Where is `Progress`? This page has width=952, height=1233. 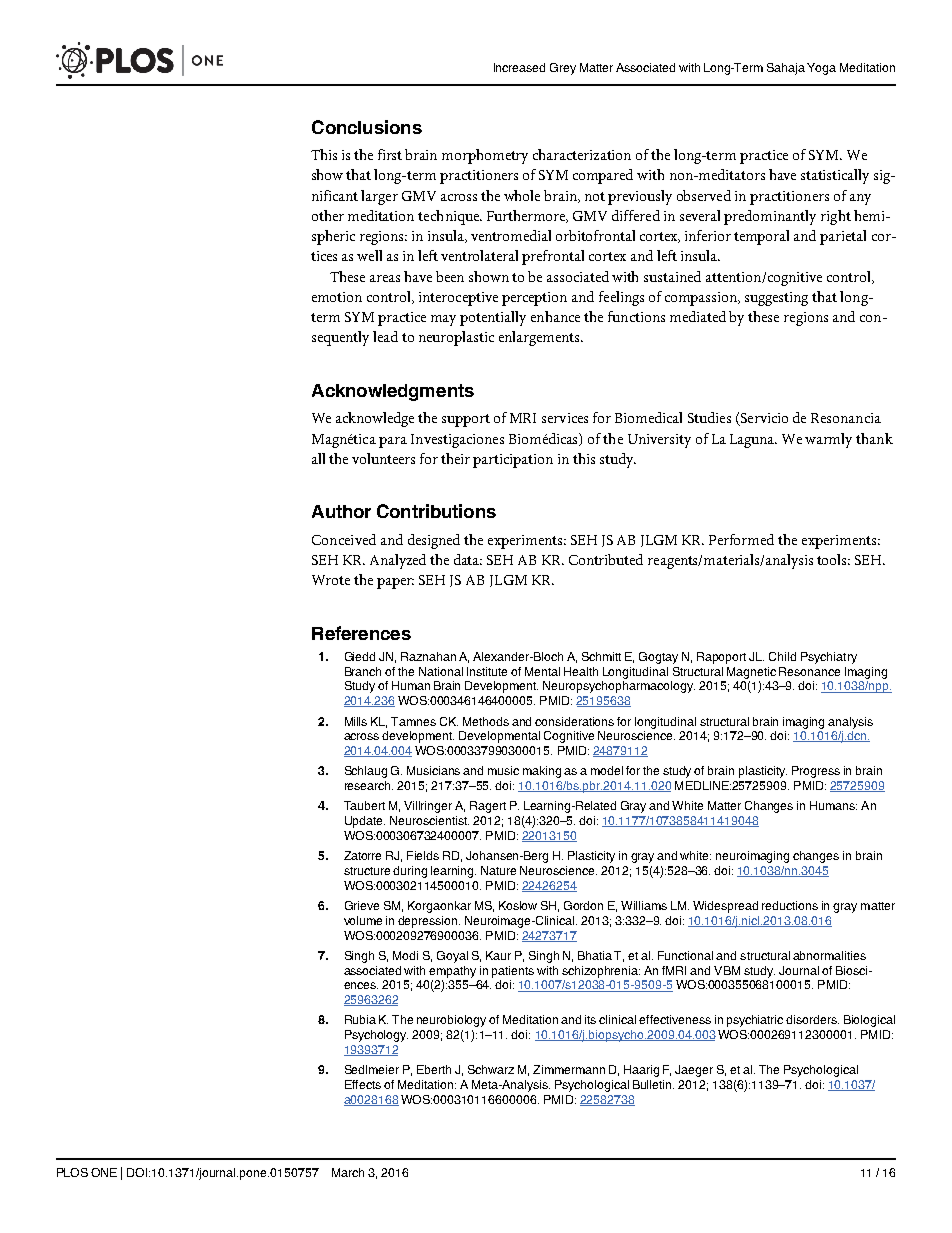
Progress is located at coordinates (816, 772).
